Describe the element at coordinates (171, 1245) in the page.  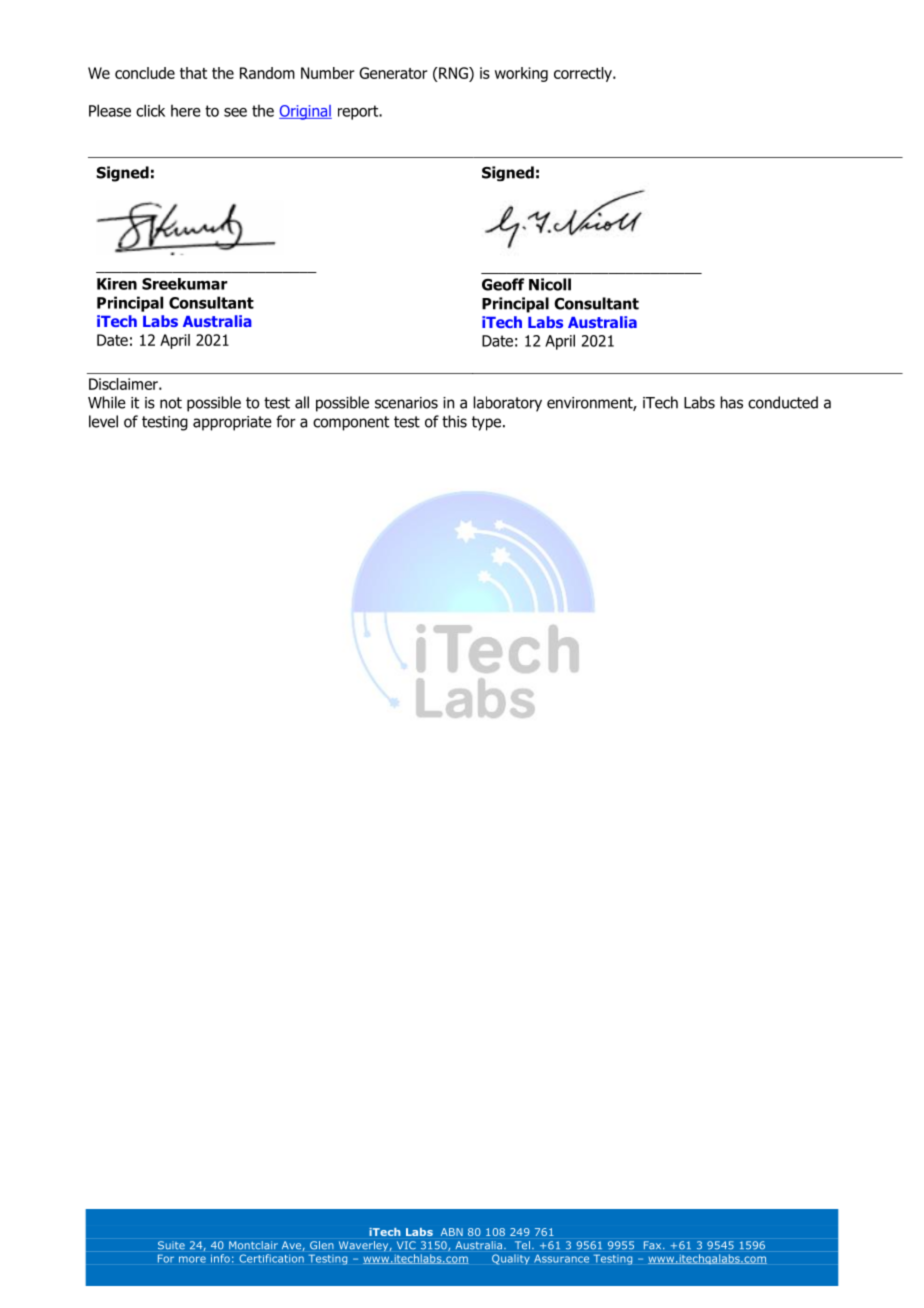
I see `Suite` at that location.
